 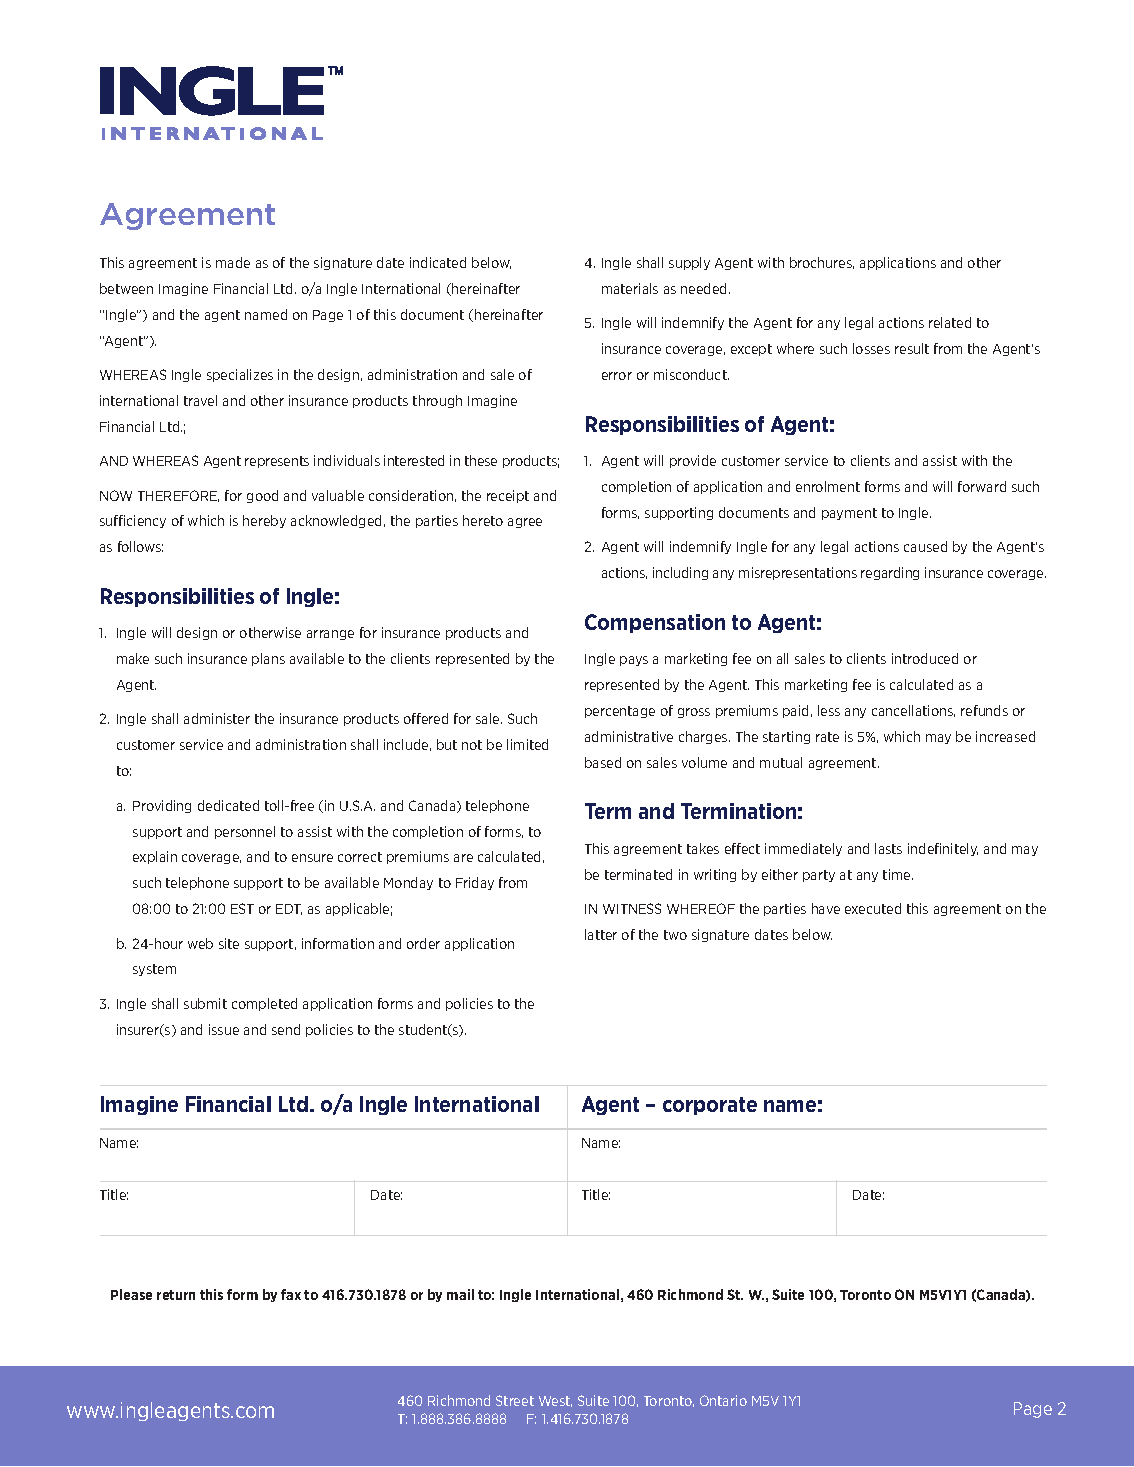 I want to click on made, so click(x=233, y=262).
